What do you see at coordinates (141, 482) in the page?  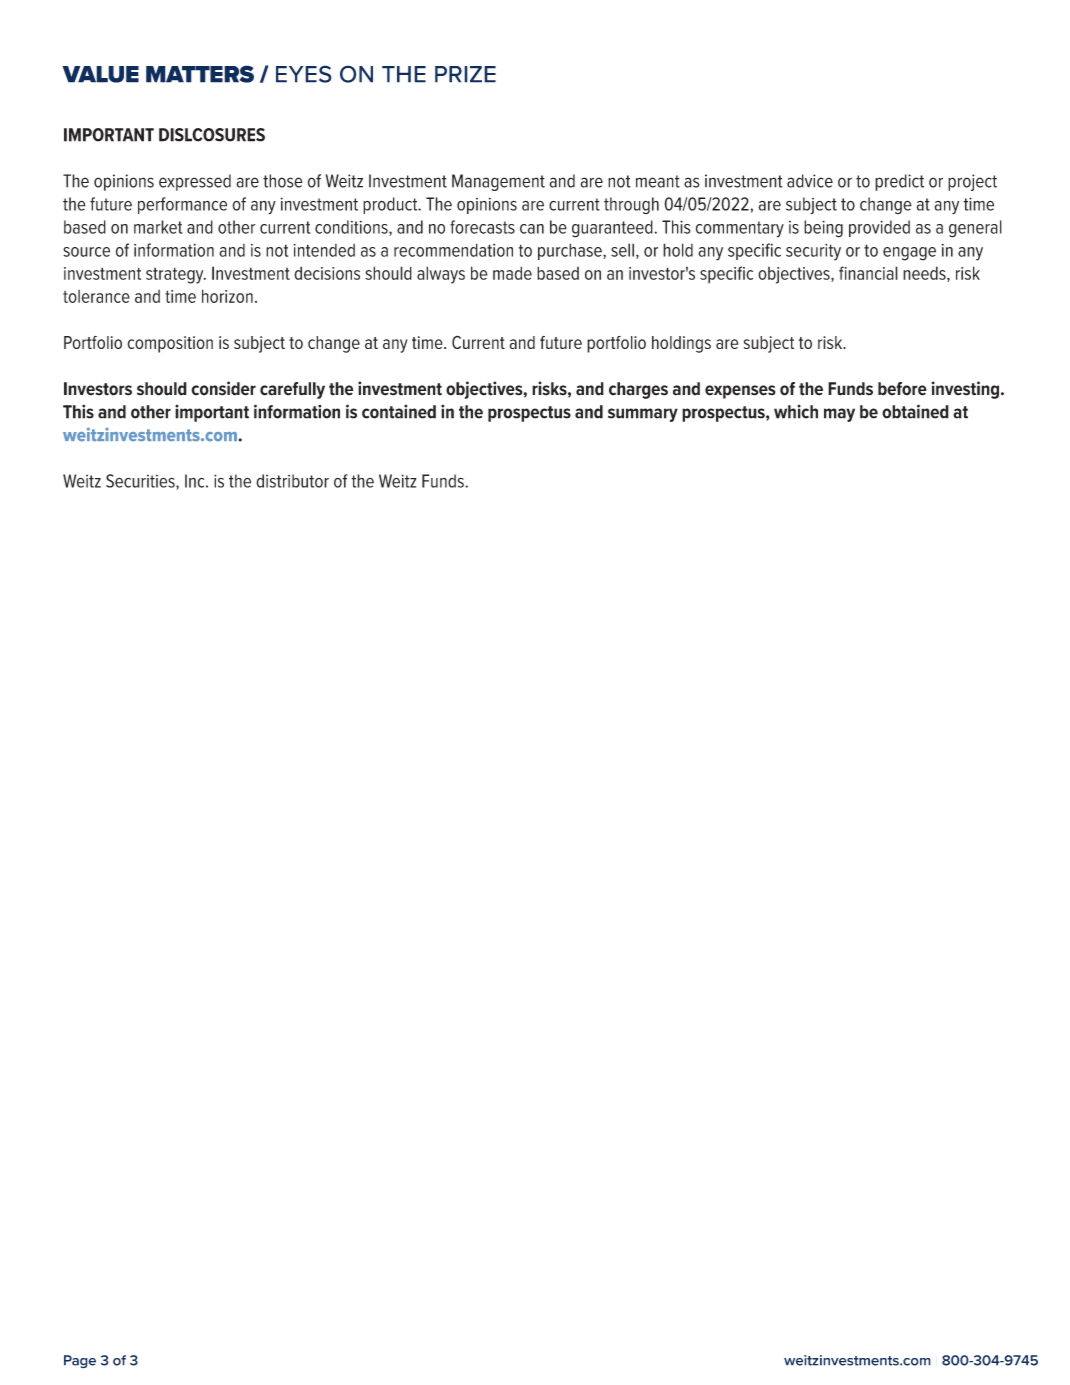 I see `Securities` at bounding box center [141, 482].
